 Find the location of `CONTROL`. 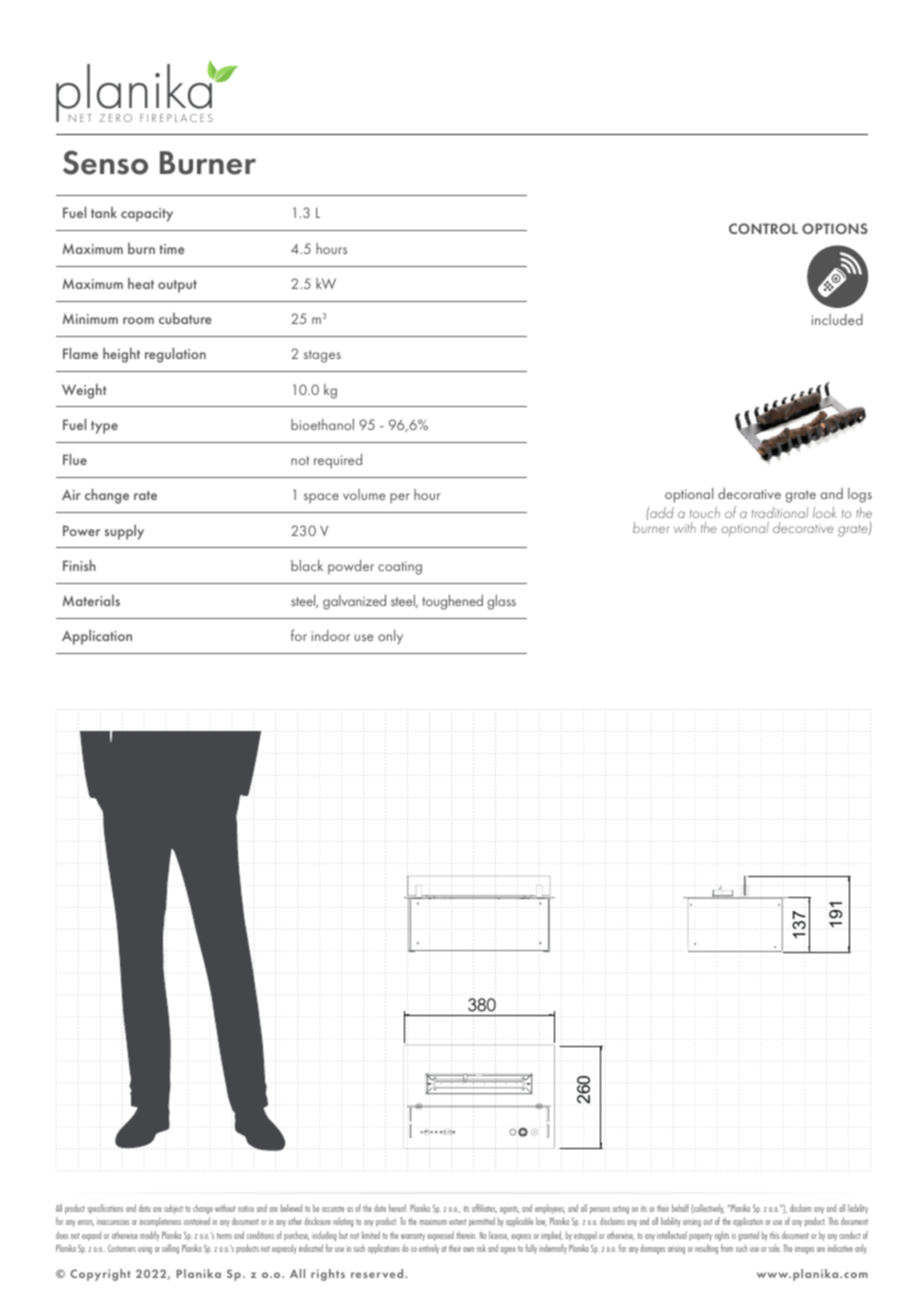

CONTROL is located at coordinates (763, 228).
